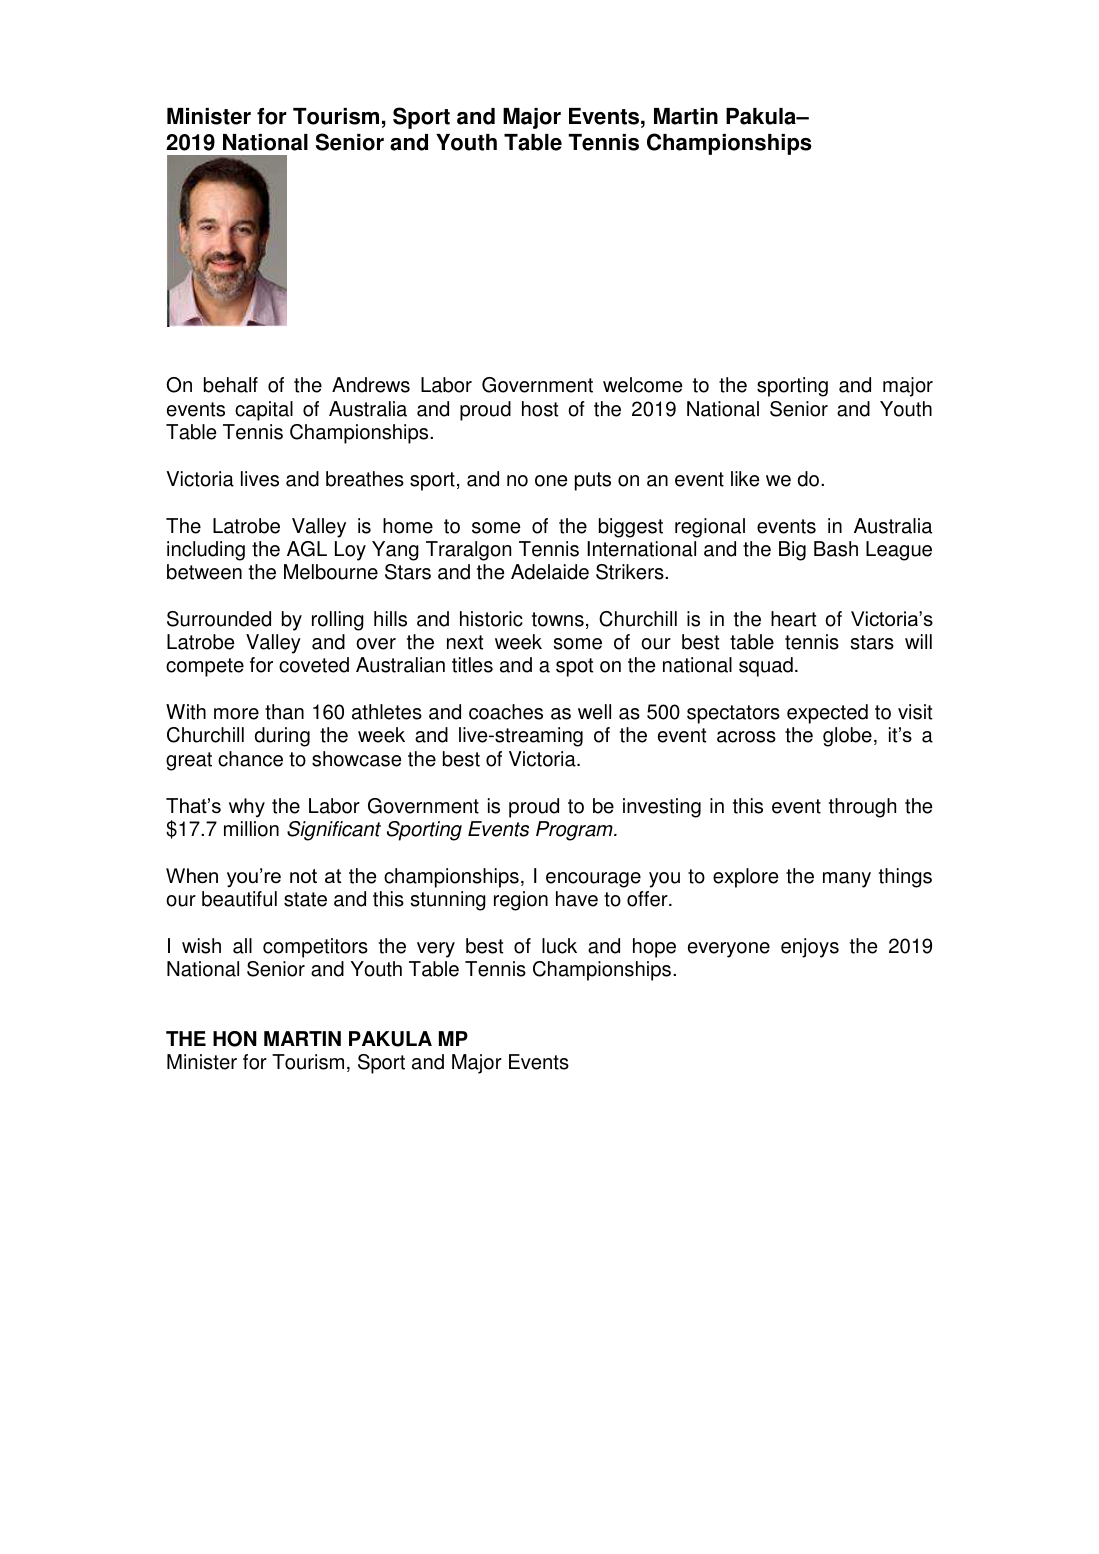 Image resolution: width=1099 pixels, height=1554 pixels. I want to click on like, so click(745, 479).
